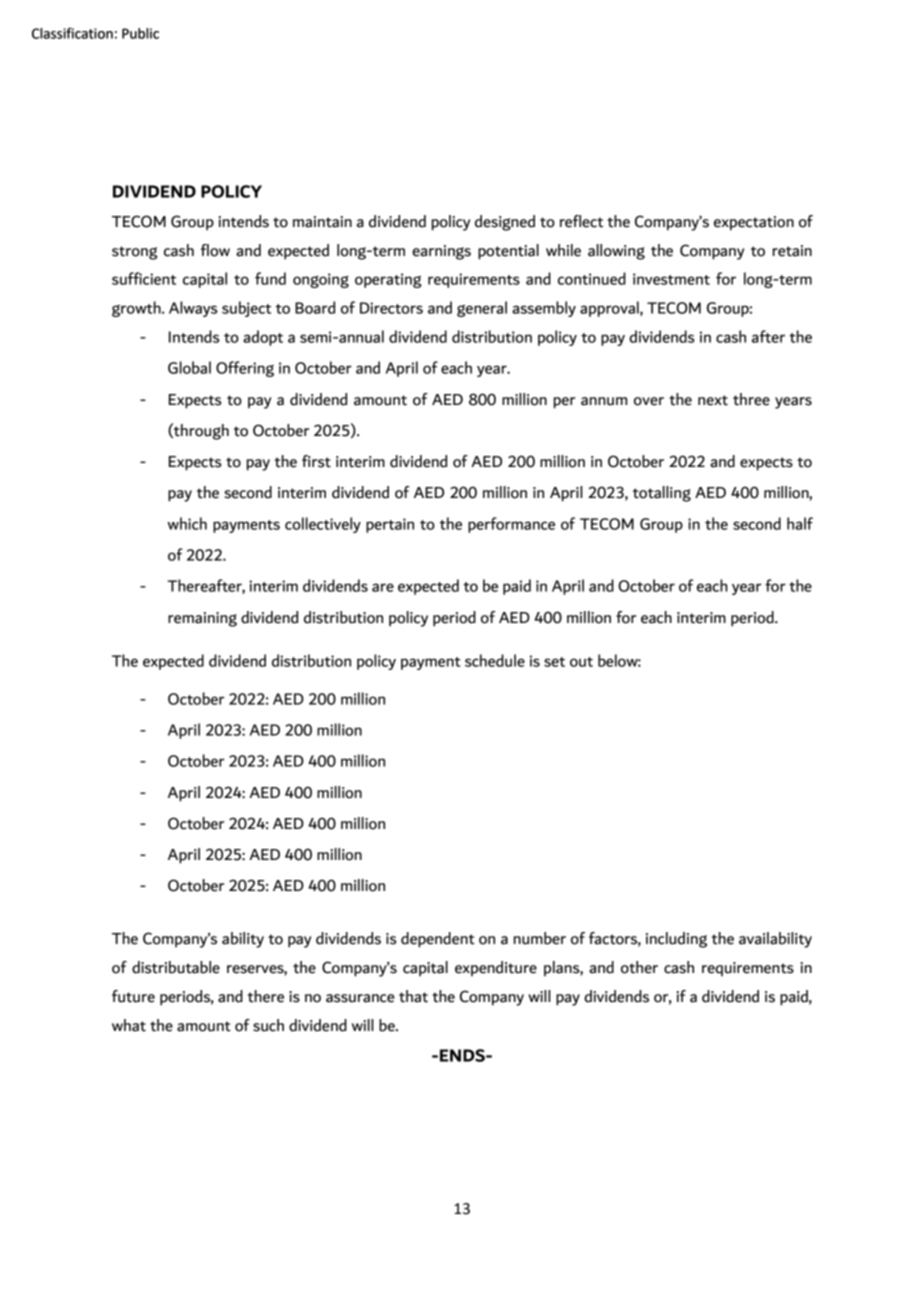 The height and width of the image is (1308, 924). Describe the element at coordinates (713, 400) in the image. I see `next` at that location.
